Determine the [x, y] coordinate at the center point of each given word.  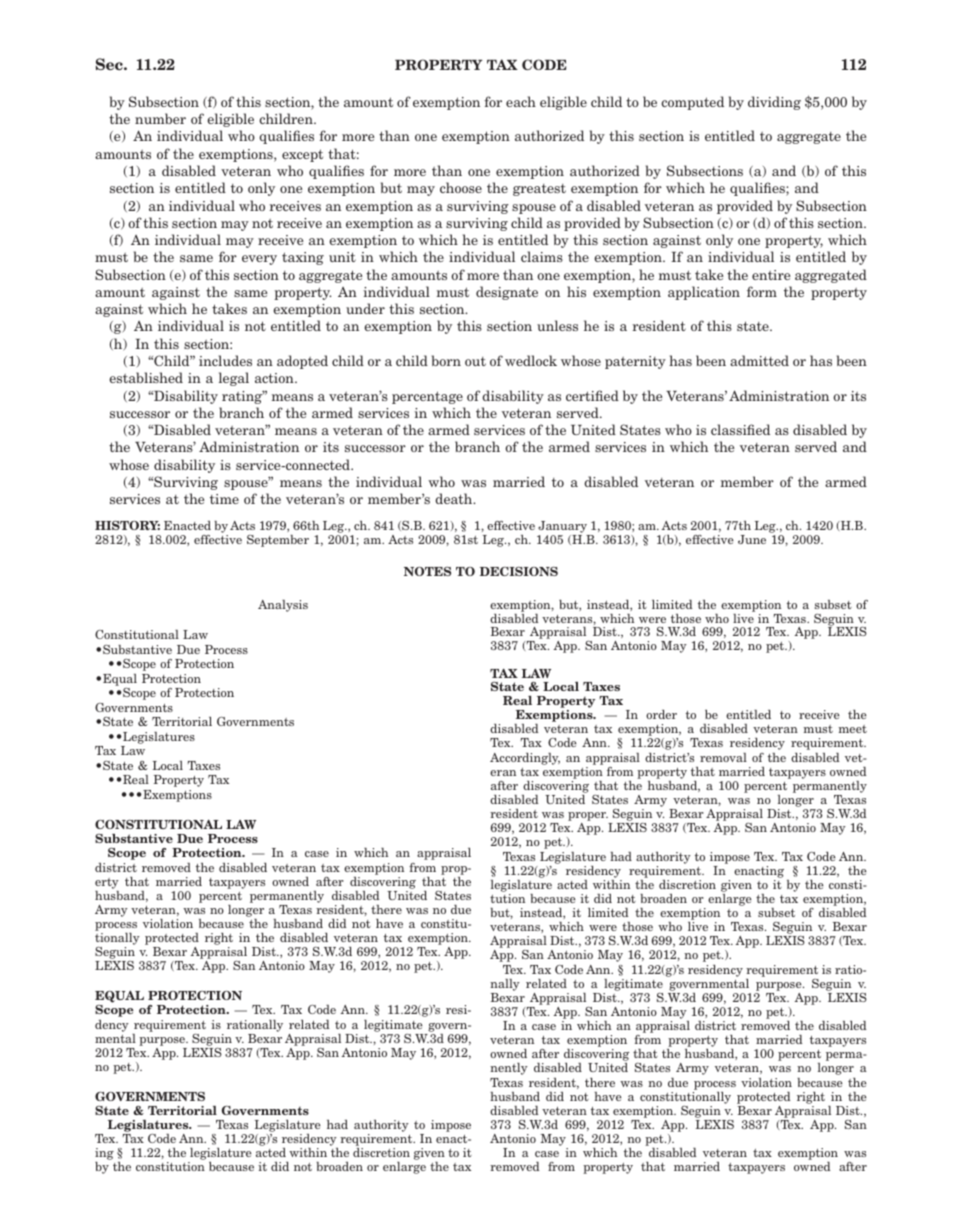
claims [542, 256]
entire [771, 275]
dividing [774, 103]
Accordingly [525, 759]
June [752, 539]
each [521, 101]
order [661, 714]
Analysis [283, 606]
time [224, 499]
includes [225, 360]
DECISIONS [519, 571]
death [455, 498]
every [259, 260]
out [475, 361]
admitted [759, 360]
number [160, 118]
